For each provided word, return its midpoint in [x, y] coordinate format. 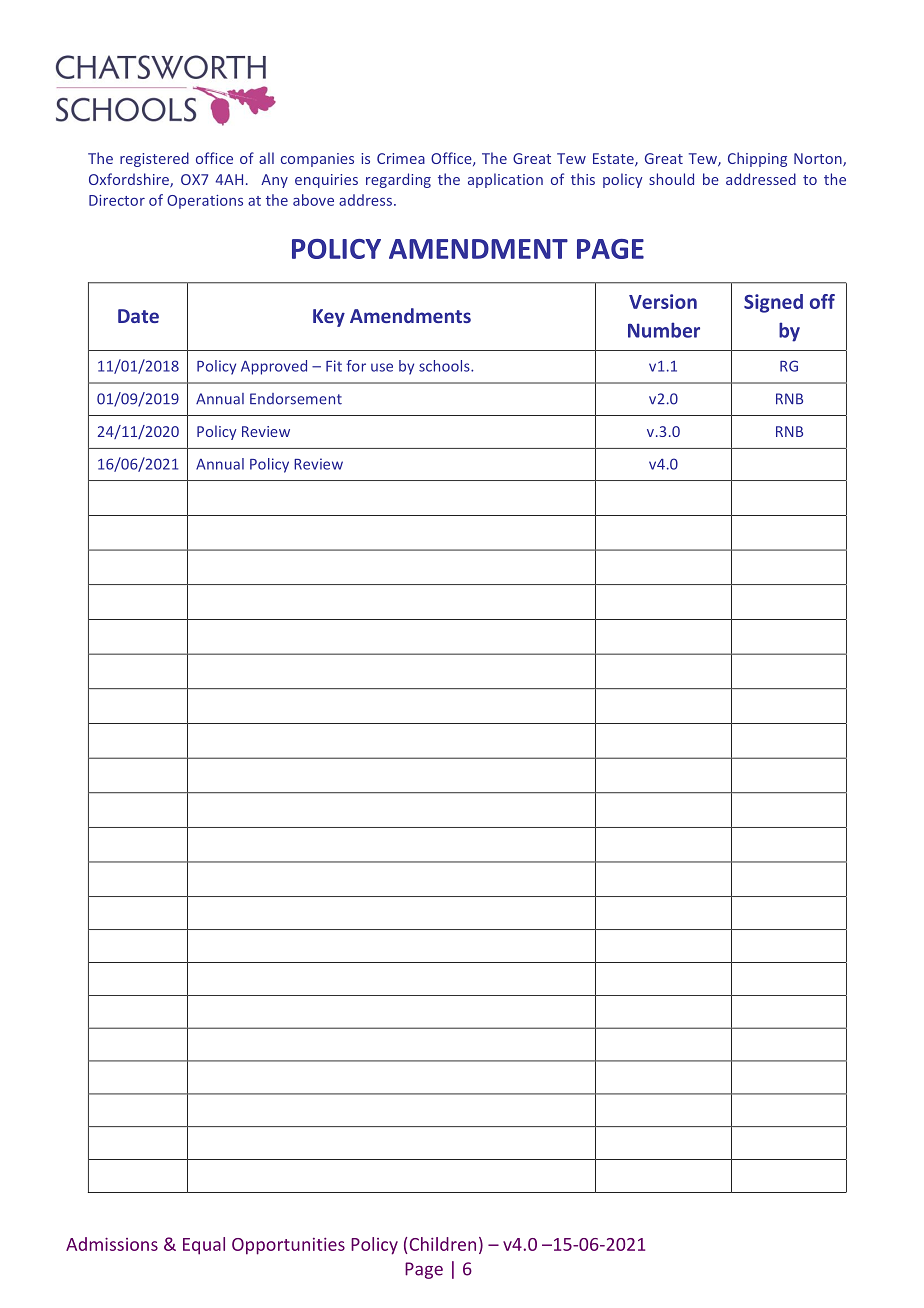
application [505, 180]
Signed [773, 303]
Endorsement [296, 399]
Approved [274, 367]
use [382, 367]
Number [664, 330]
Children [442, 1244]
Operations [205, 202]
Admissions [112, 1244]
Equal [204, 1246]
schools [445, 366]
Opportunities [288, 1246]
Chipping [757, 159]
